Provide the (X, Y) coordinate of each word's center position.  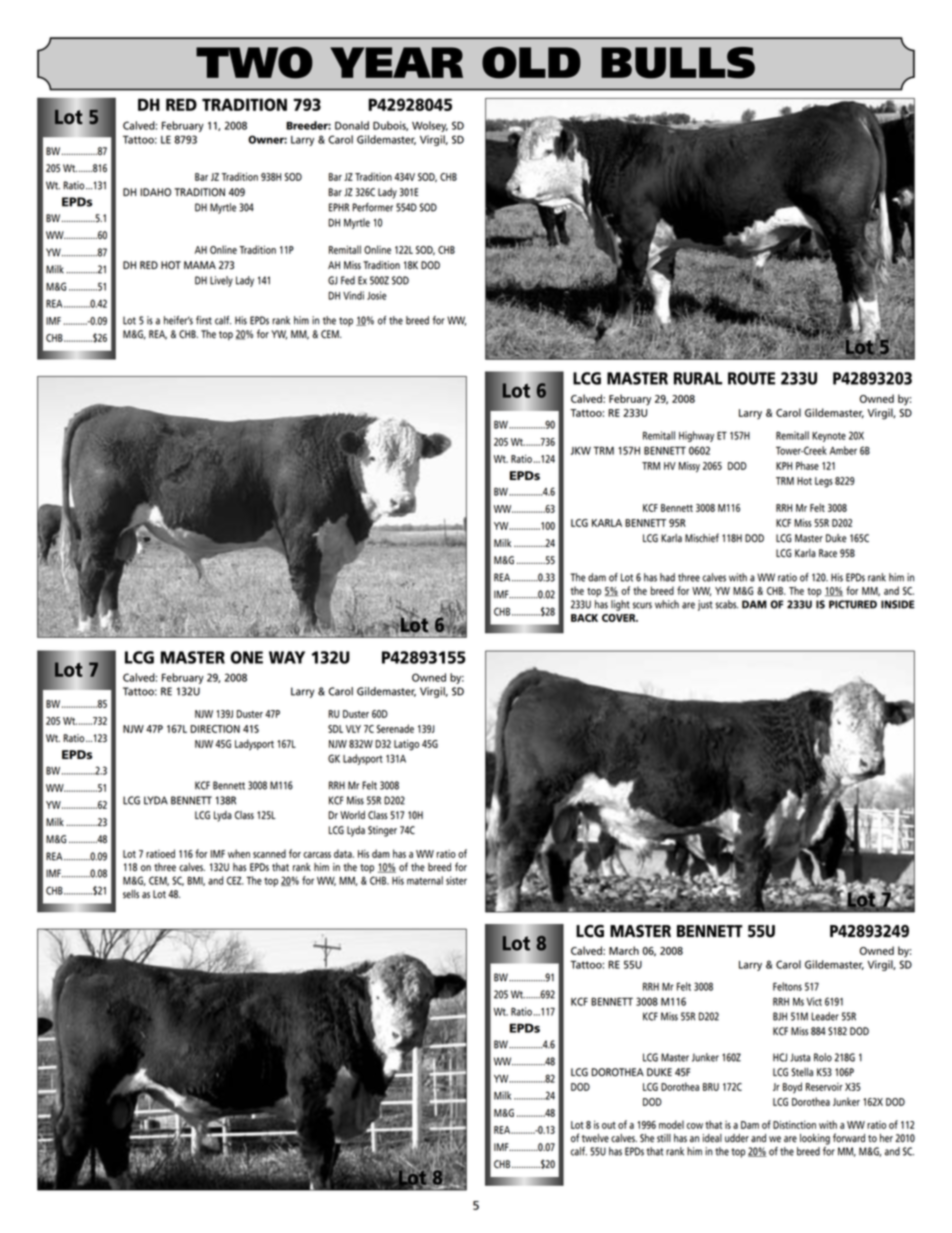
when (239, 853)
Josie (377, 295)
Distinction (794, 1124)
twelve (595, 1138)
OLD (531, 63)
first (204, 320)
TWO (254, 63)
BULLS (678, 63)
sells (131, 894)
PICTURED (853, 604)
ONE (246, 657)
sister (456, 880)
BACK (584, 618)
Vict (814, 1001)
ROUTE (751, 378)
